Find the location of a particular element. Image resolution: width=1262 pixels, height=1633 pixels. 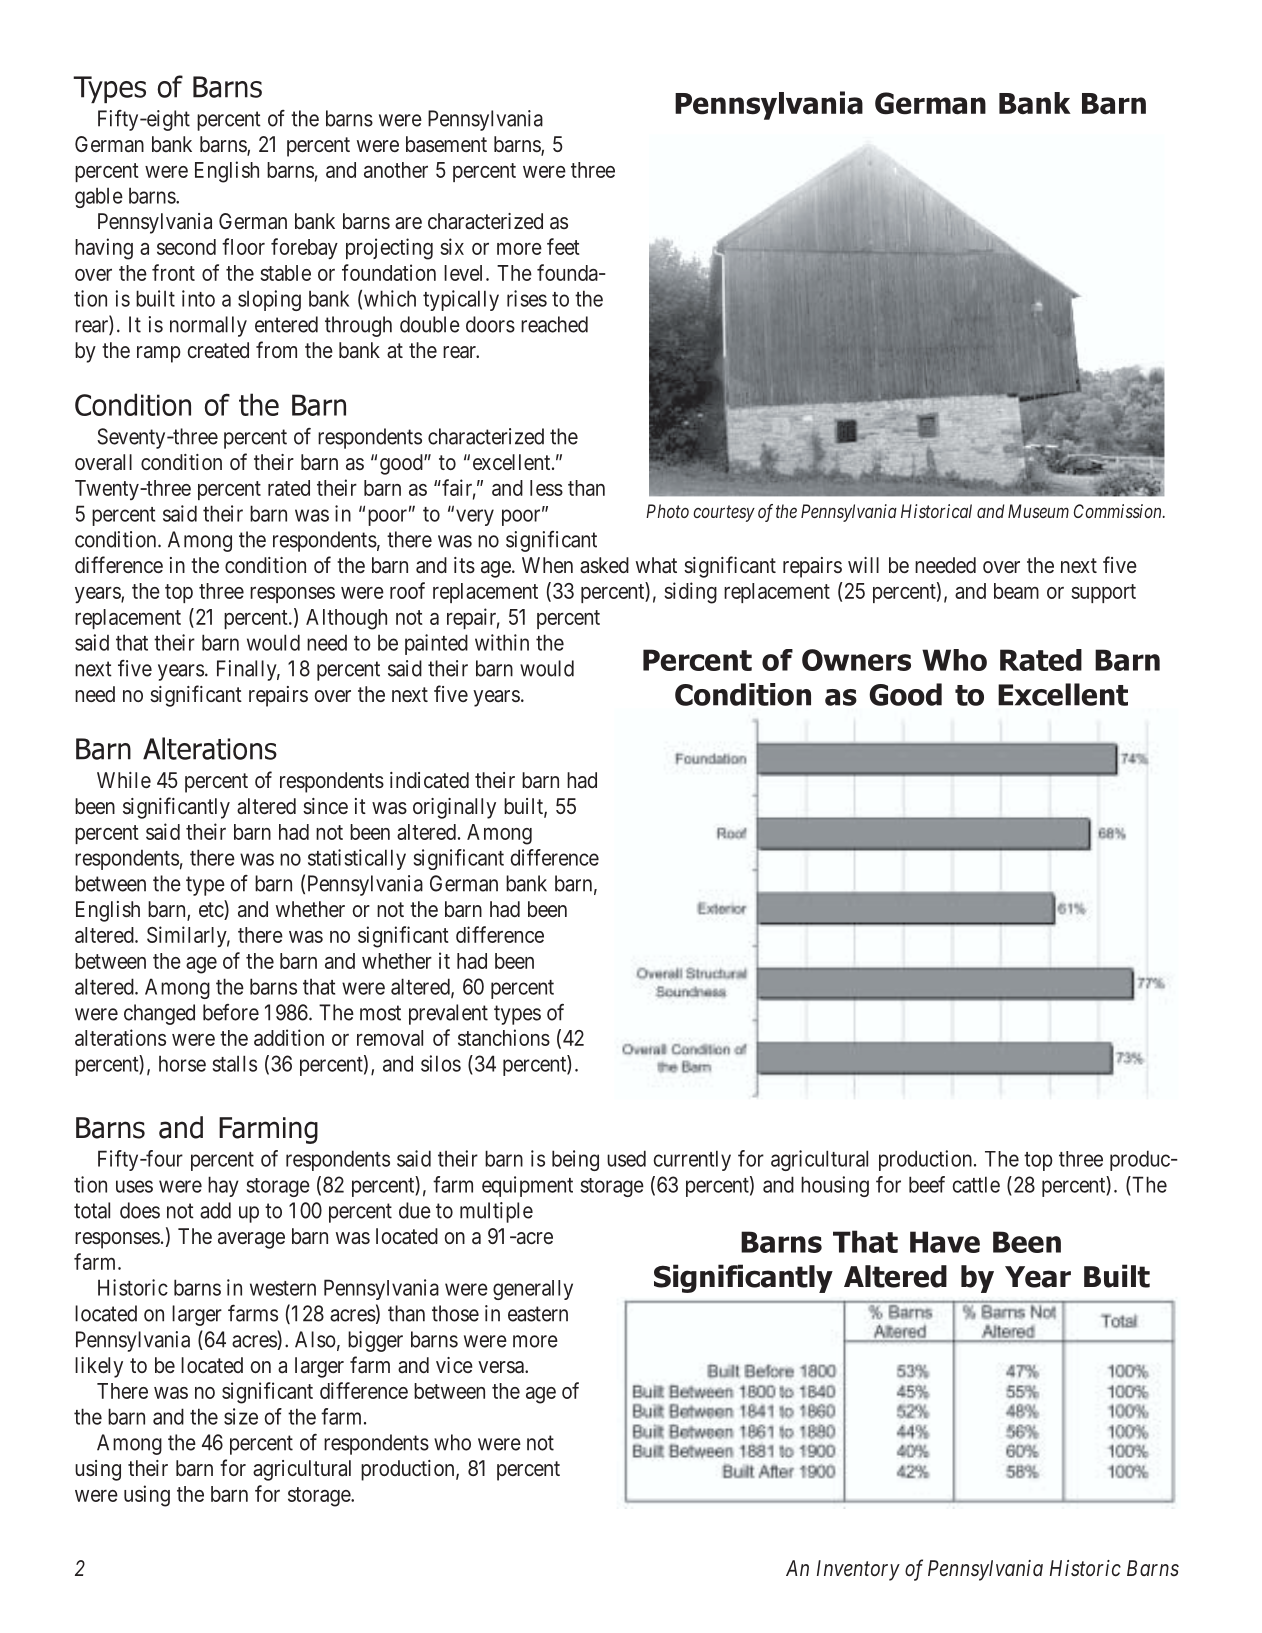

beam is located at coordinates (1016, 591).
